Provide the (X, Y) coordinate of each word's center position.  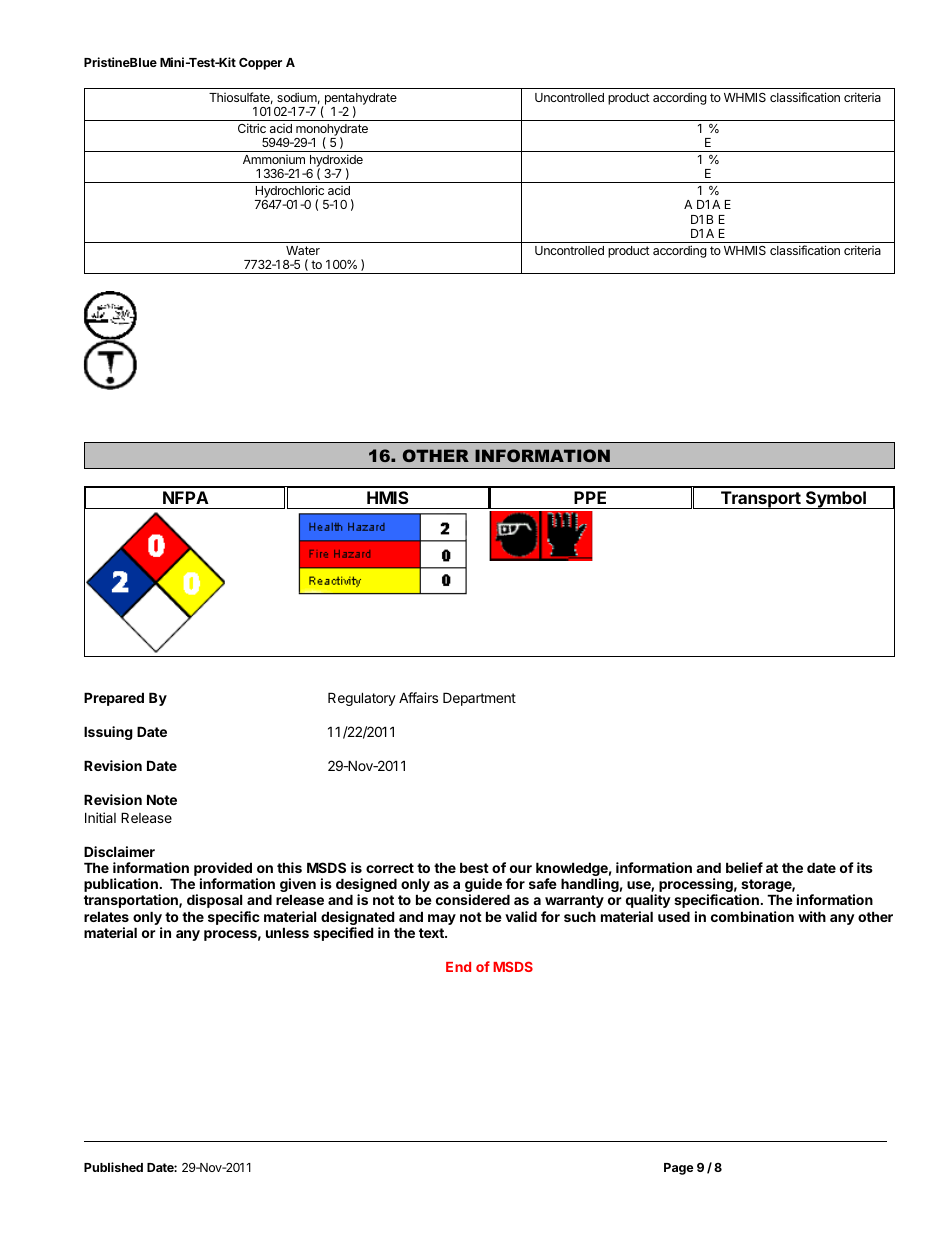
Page (679, 1169)
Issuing (108, 733)
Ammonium (274, 159)
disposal (214, 901)
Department (479, 699)
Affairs (418, 697)
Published (113, 1167)
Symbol (836, 500)
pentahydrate (359, 100)
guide (483, 886)
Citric (252, 128)
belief (744, 867)
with (812, 916)
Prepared (114, 699)
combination (752, 916)
